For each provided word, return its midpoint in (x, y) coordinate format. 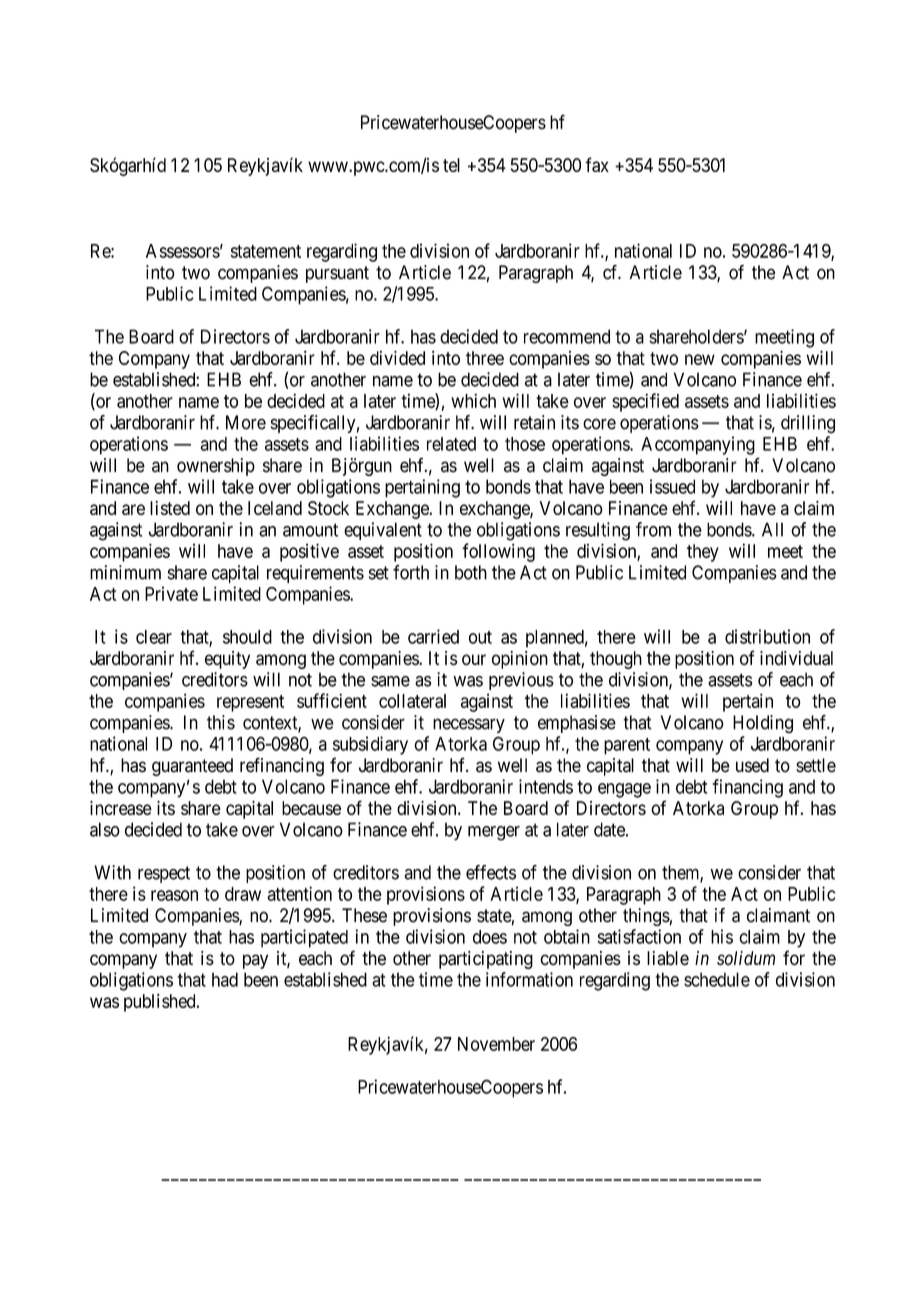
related (451, 444)
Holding (763, 724)
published (161, 1003)
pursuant (337, 274)
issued (672, 486)
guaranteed (192, 767)
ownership (216, 467)
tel (451, 165)
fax (597, 164)
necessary (469, 725)
